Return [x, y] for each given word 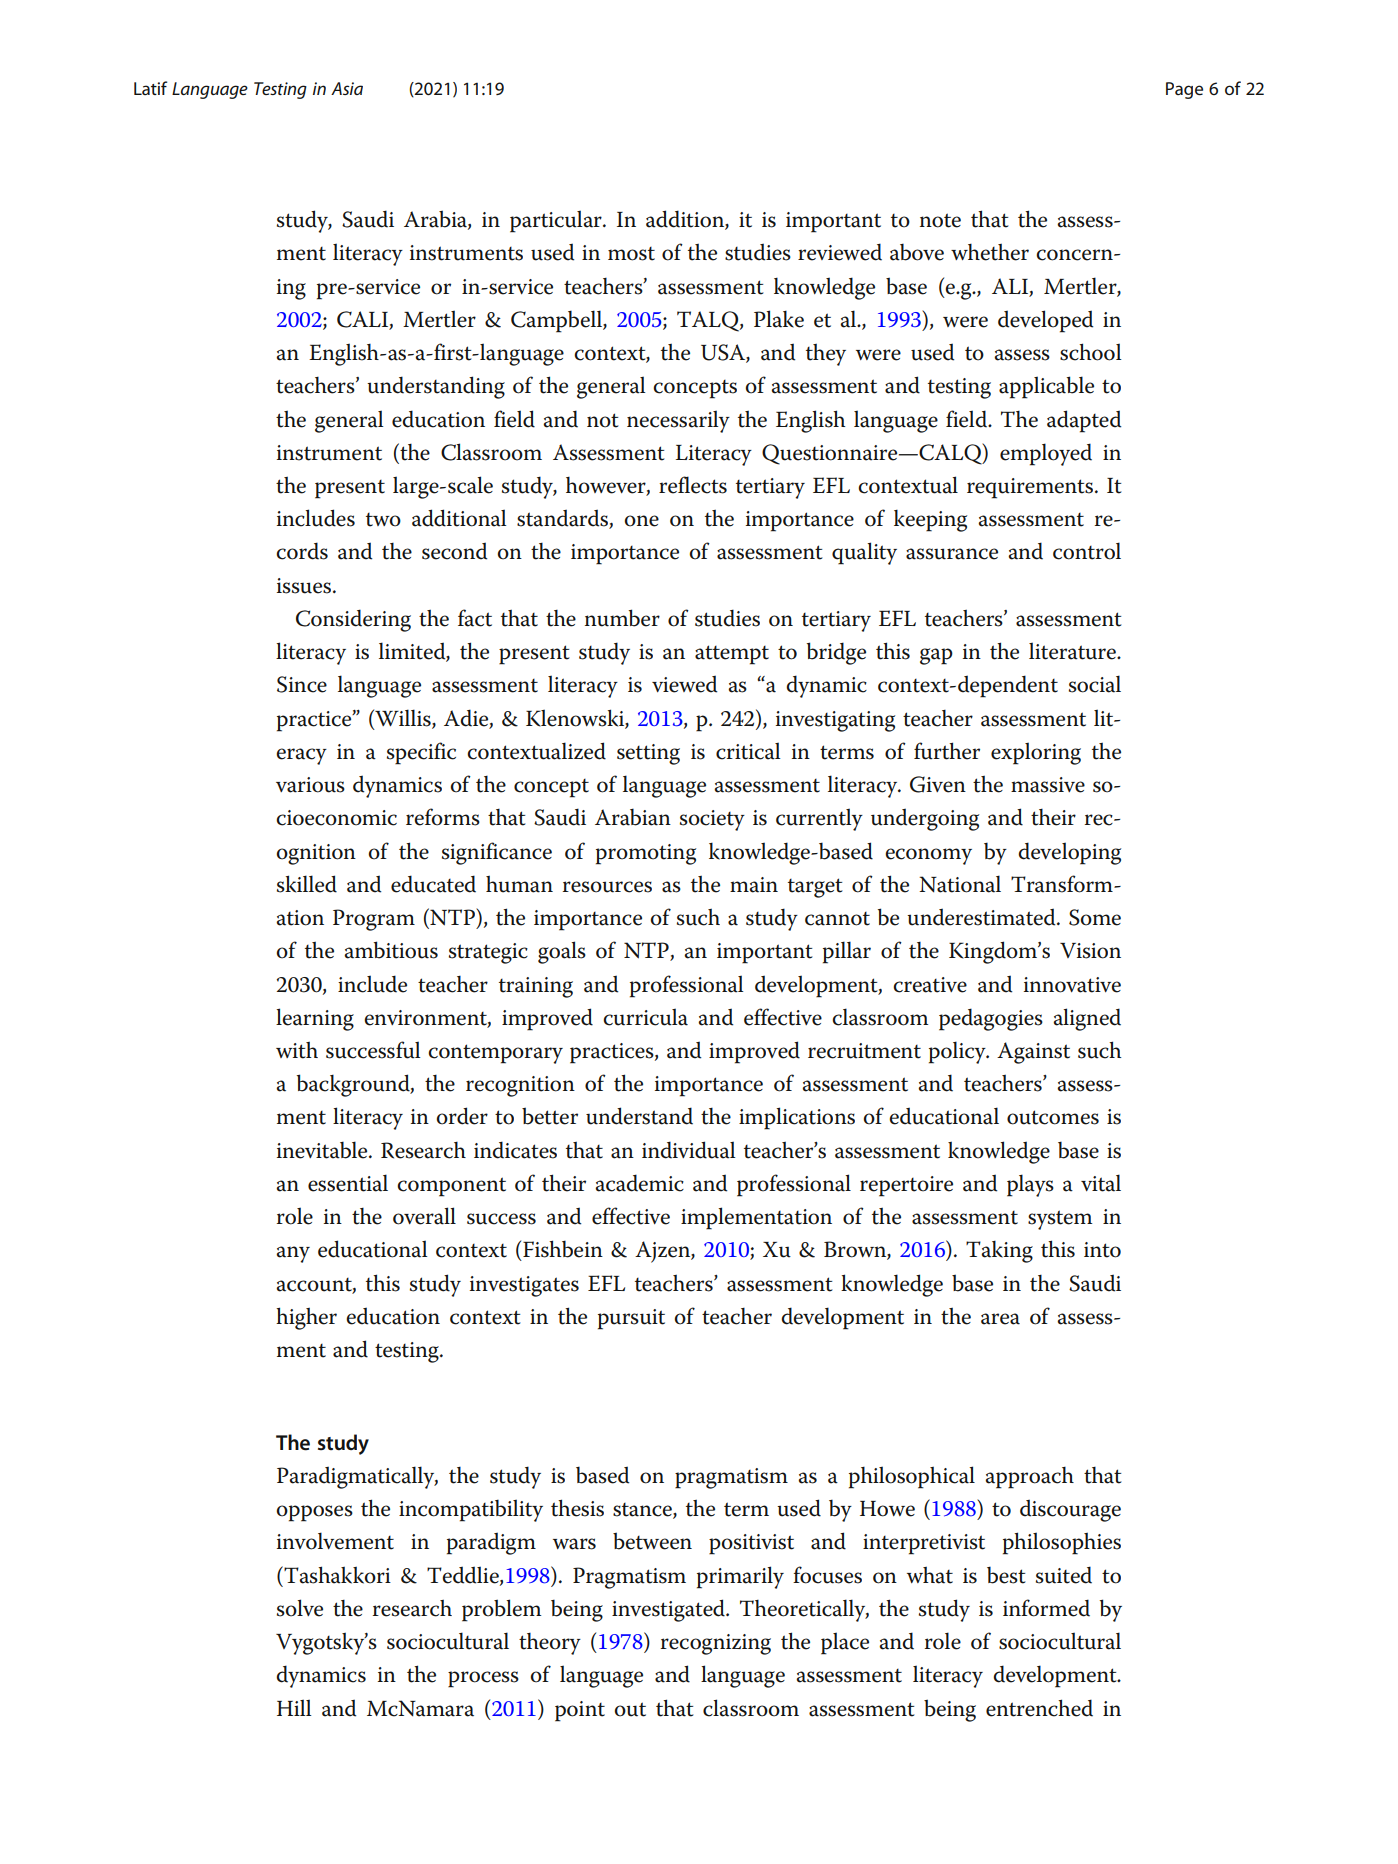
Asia [347, 88]
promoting [646, 854]
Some [1095, 917]
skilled [307, 884]
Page [1184, 90]
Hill [294, 1707]
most [631, 254]
